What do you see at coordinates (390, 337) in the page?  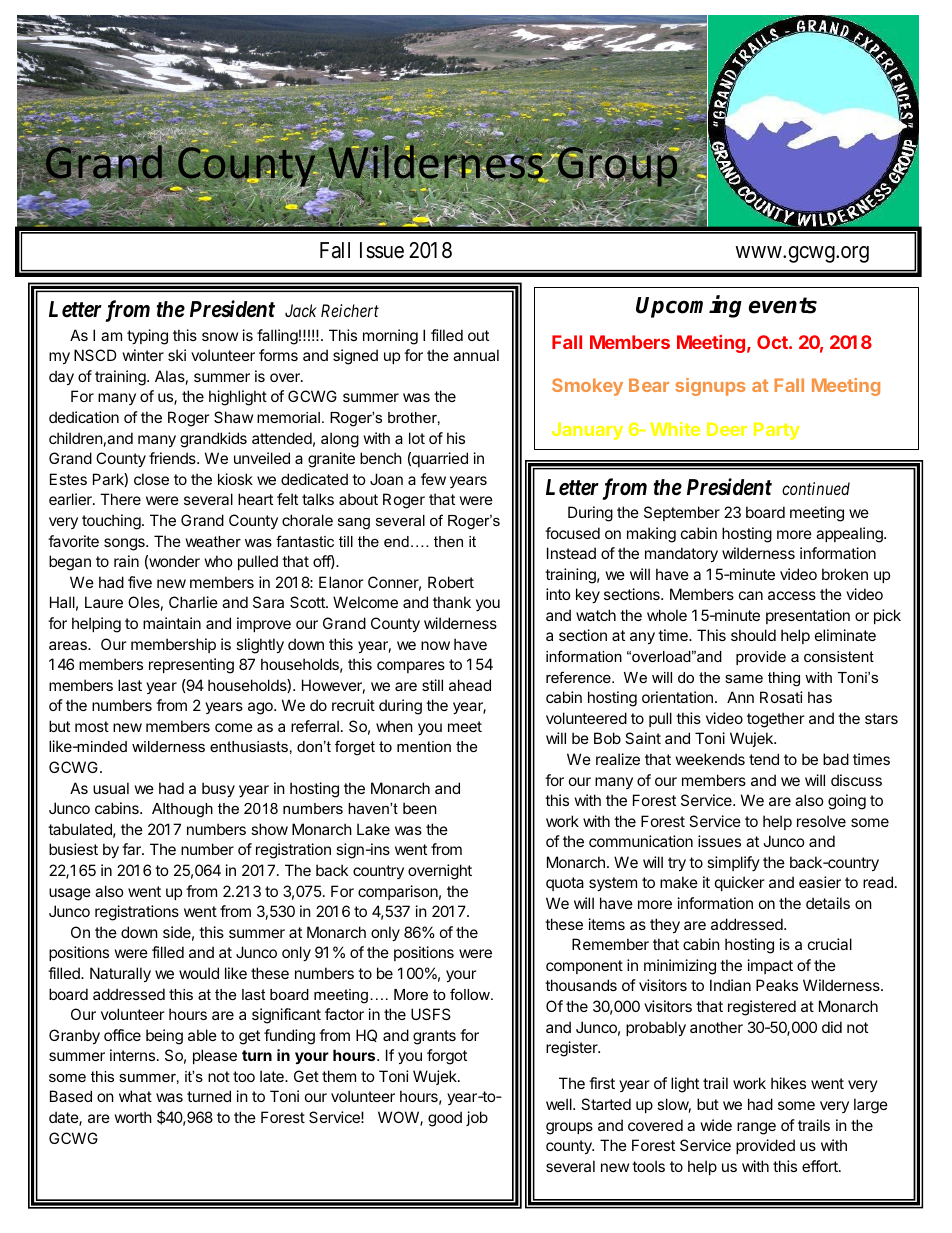 I see `morning` at bounding box center [390, 337].
